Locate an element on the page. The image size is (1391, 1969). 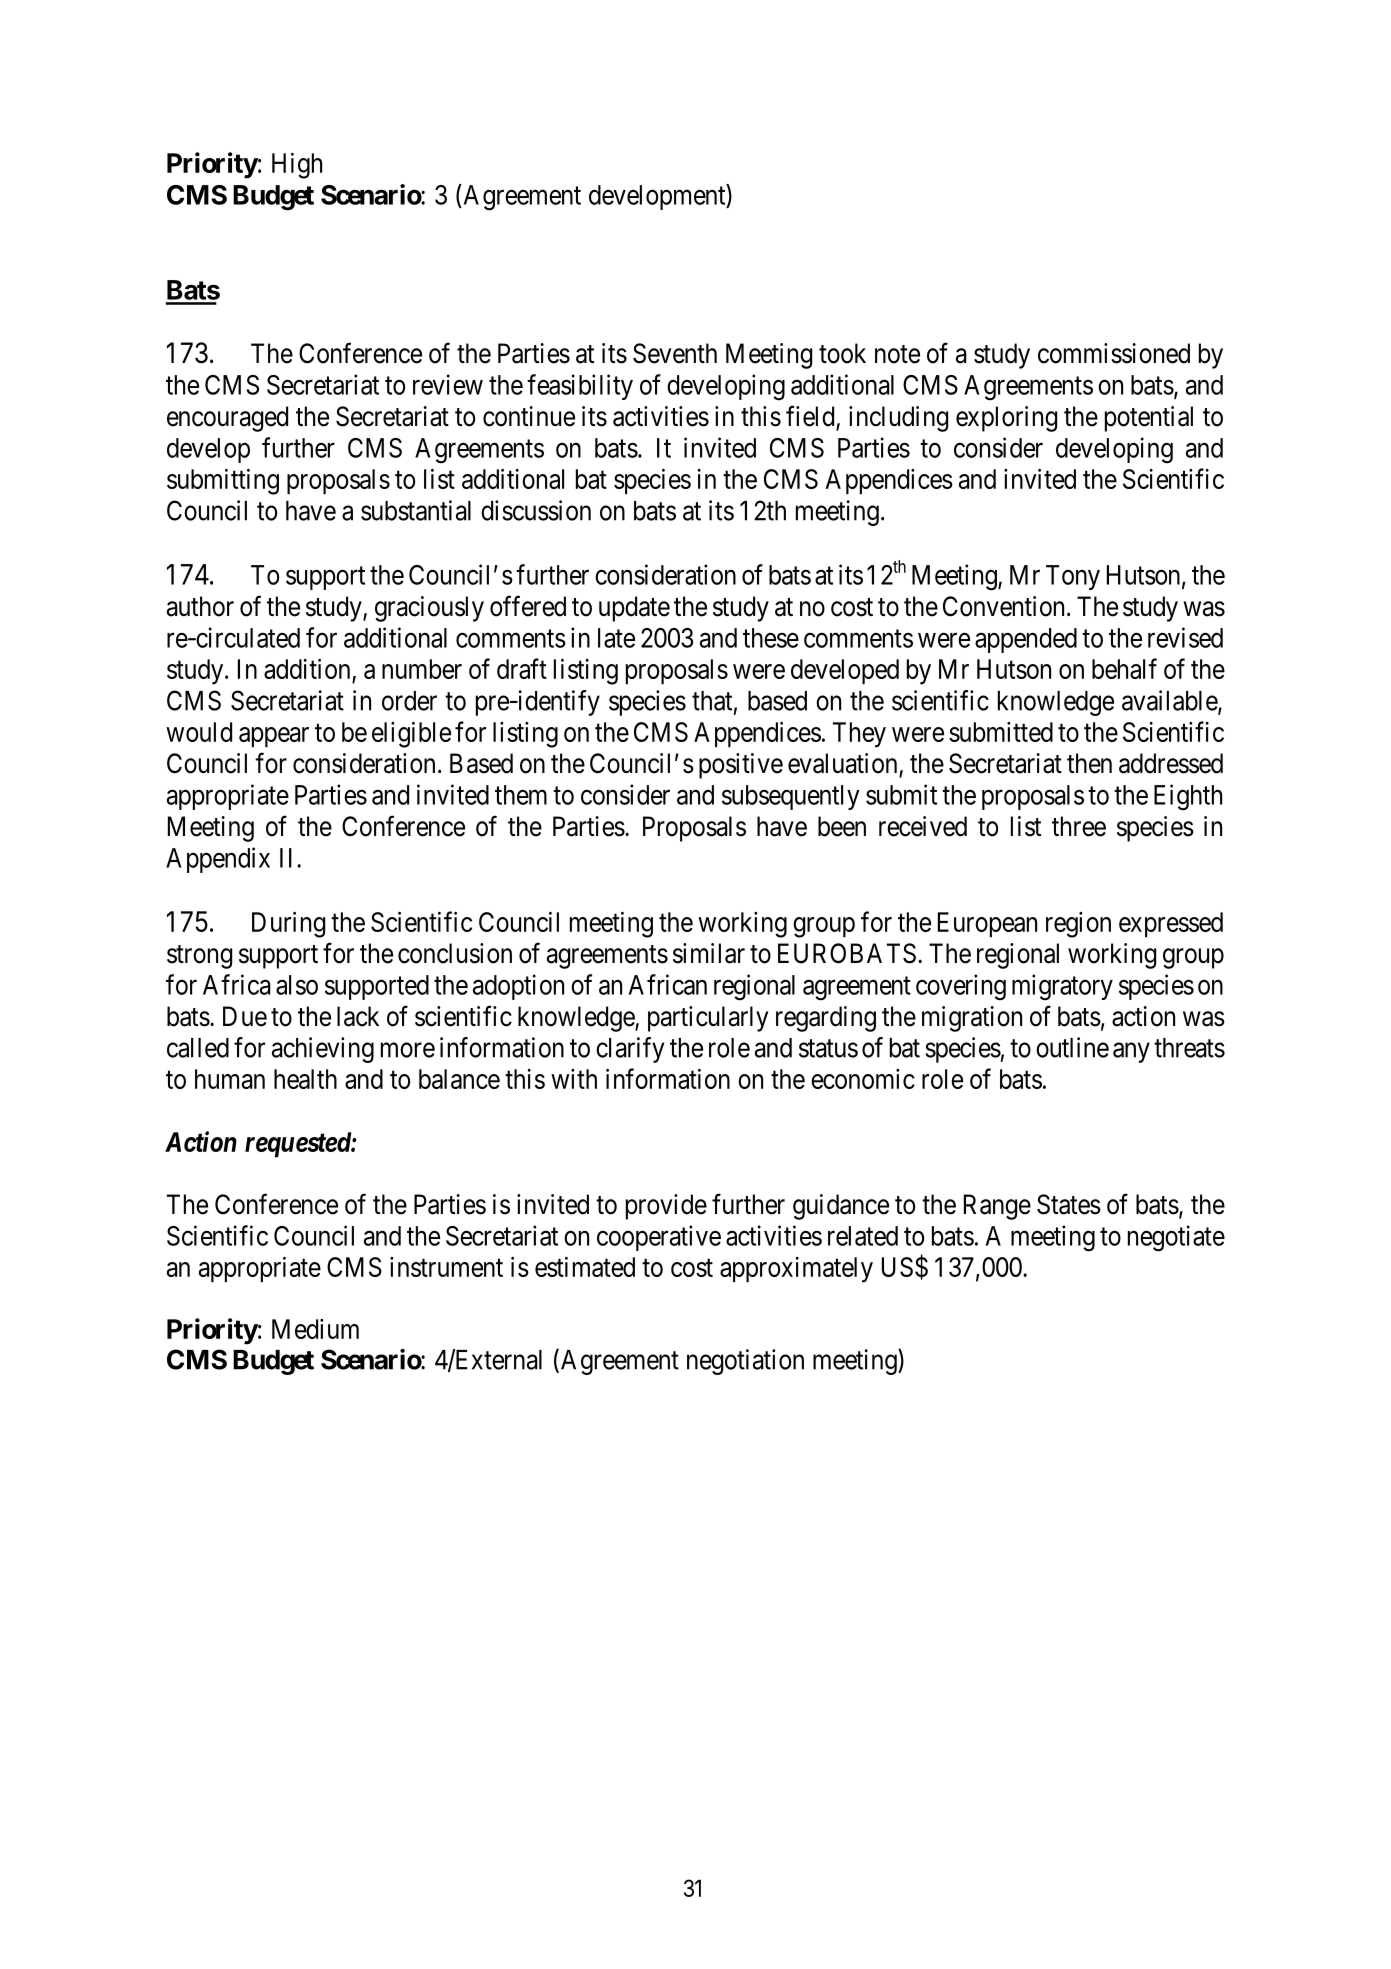
commissioned is located at coordinates (1114, 353).
